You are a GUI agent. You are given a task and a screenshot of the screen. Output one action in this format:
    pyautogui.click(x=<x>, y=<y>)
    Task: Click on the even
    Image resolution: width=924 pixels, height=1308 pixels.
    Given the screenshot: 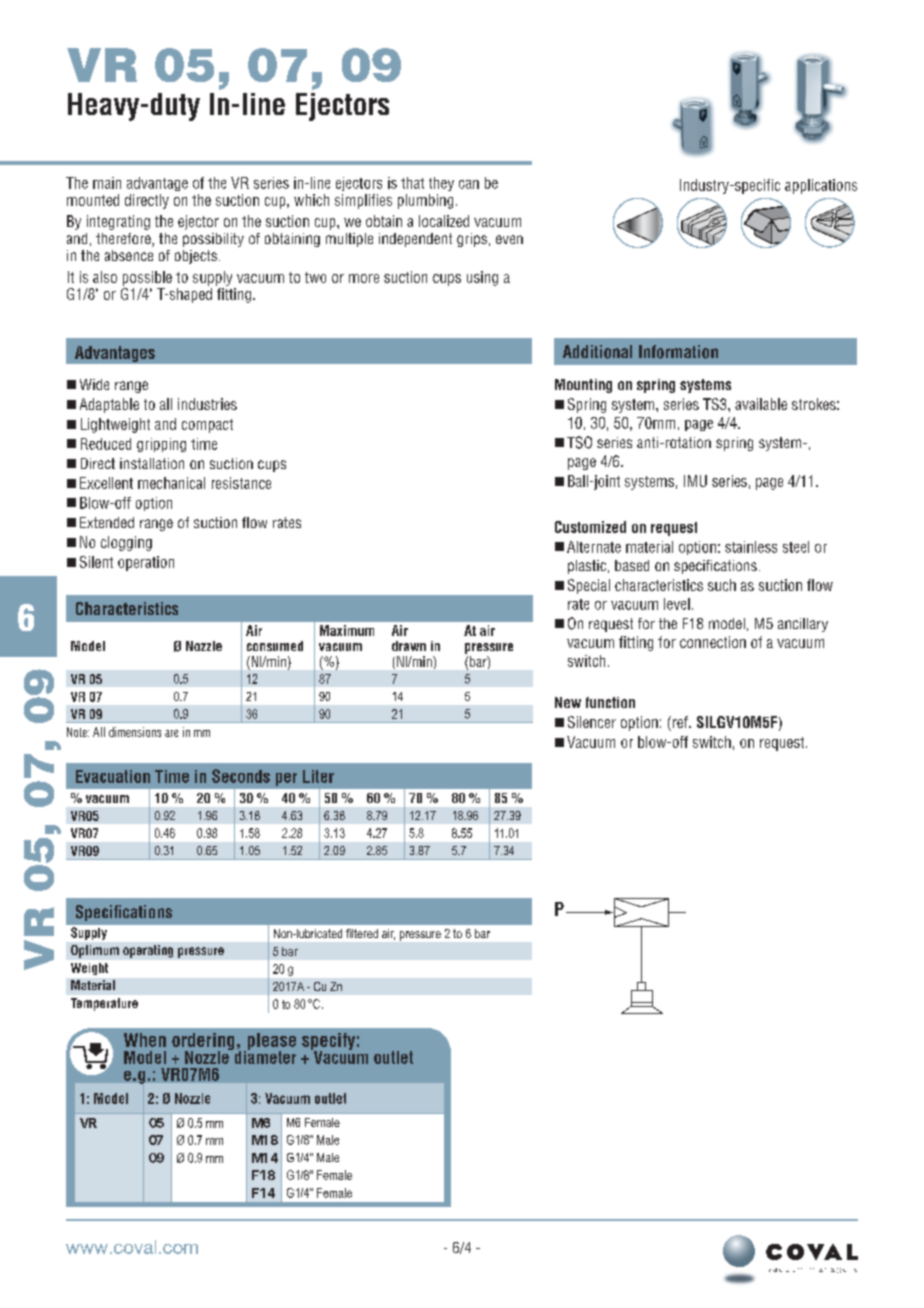 What is the action you would take?
    pyautogui.click(x=509, y=239)
